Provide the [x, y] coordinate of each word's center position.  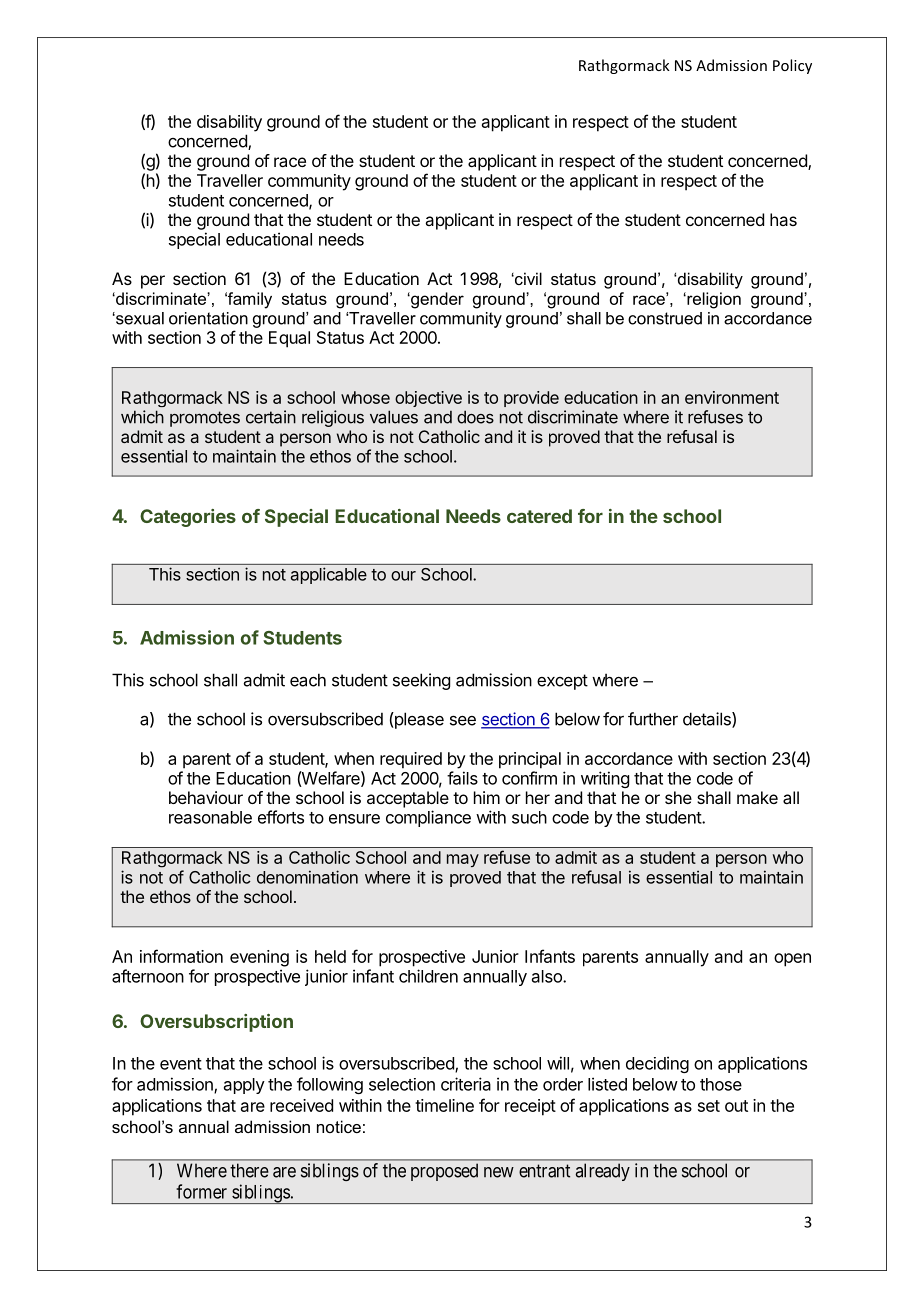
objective [428, 399]
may [463, 860]
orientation [208, 318]
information [181, 956]
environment [732, 397]
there [249, 1170]
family [248, 300]
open [792, 960]
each [308, 680]
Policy [792, 66]
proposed [444, 1172]
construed [665, 318]
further [653, 719]
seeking [421, 681]
